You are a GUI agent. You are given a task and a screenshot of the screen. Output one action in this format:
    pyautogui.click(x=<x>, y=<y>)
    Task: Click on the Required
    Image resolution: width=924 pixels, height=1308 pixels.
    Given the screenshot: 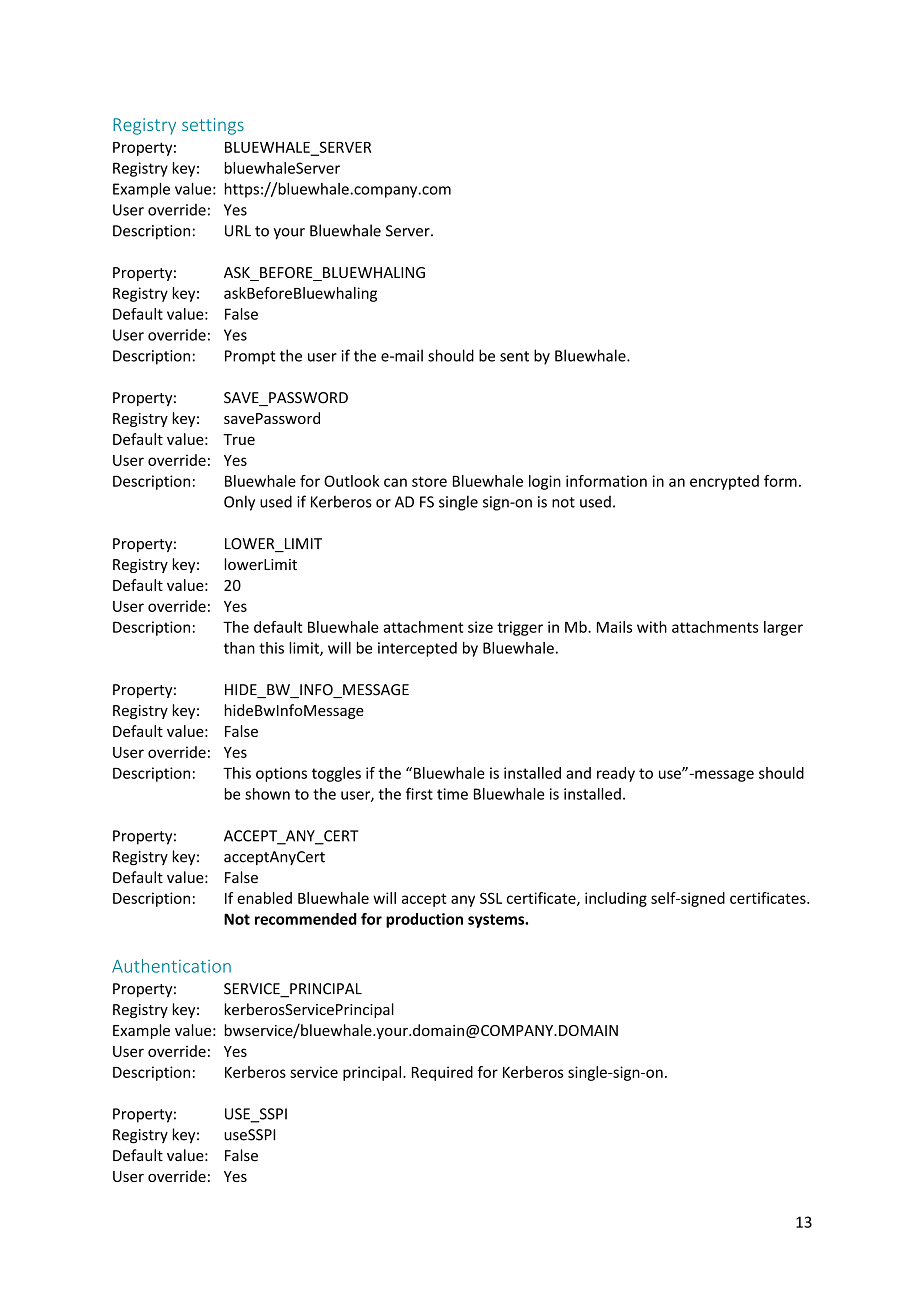 What is the action you would take?
    pyautogui.click(x=442, y=1073)
